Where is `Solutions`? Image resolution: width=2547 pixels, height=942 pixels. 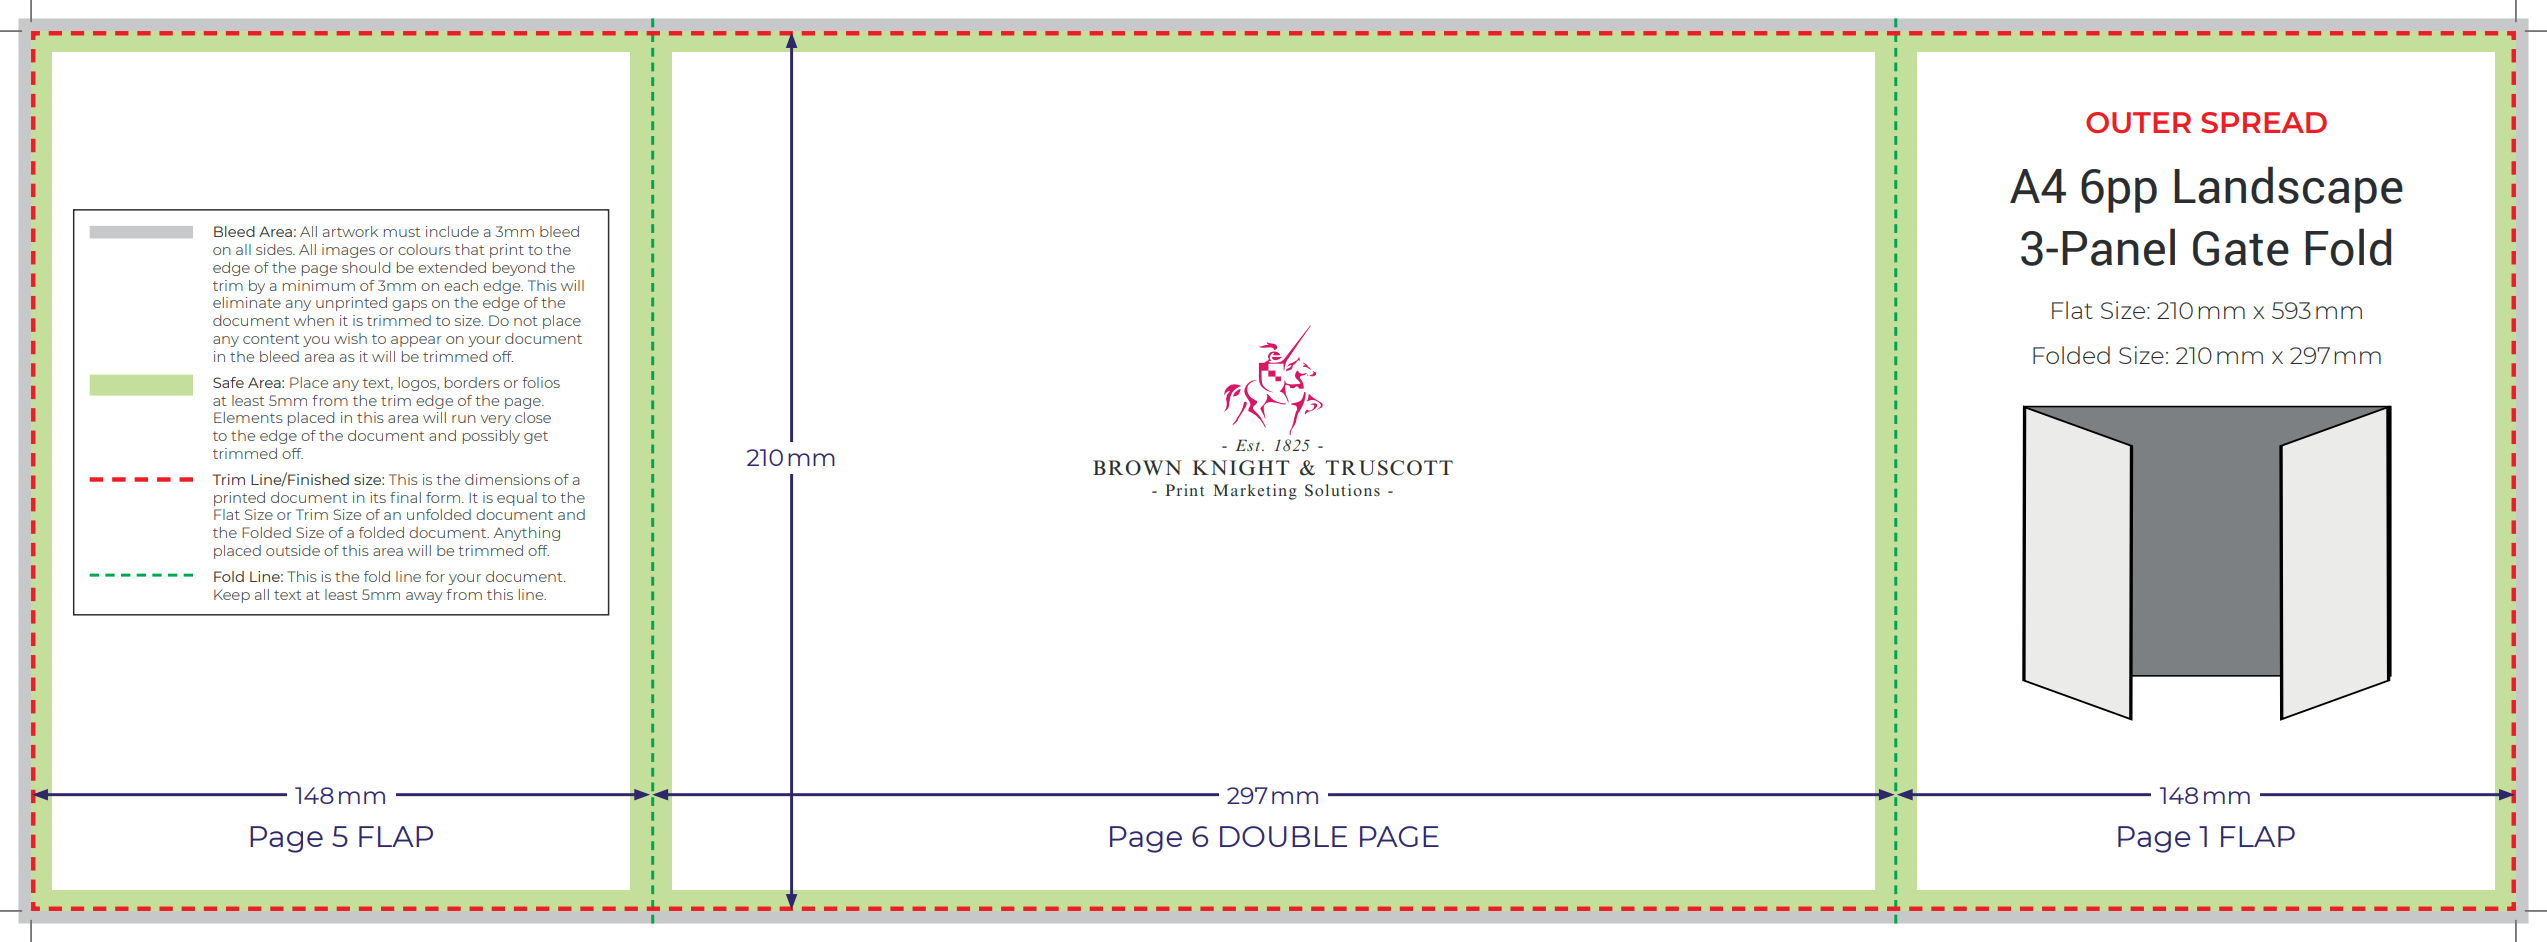
Solutions is located at coordinates (1342, 490).
